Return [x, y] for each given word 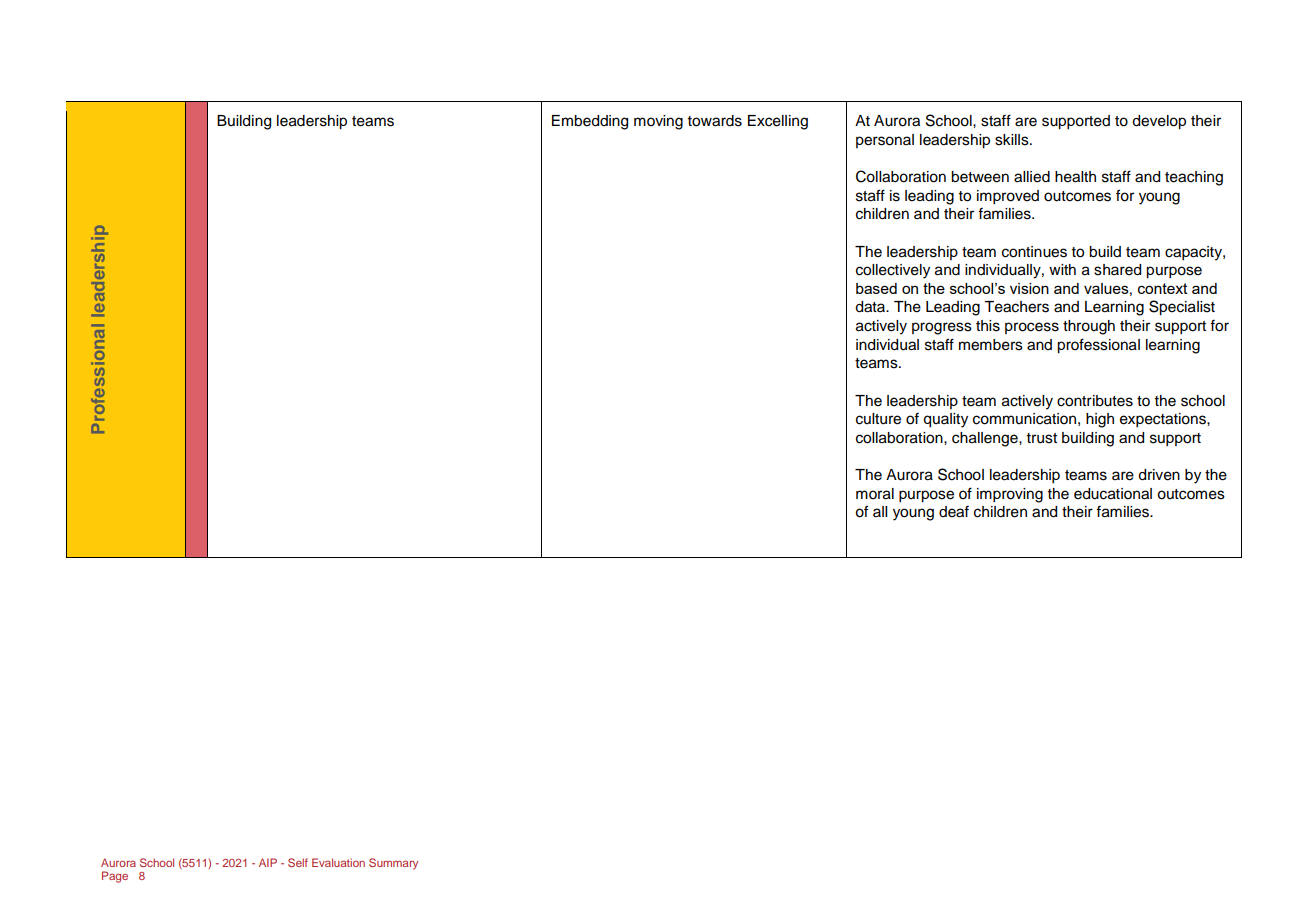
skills [1013, 140]
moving [658, 122]
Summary [393, 864]
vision [1029, 288]
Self [298, 862]
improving [1010, 495]
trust [1042, 438]
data [871, 307]
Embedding [590, 122]
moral [875, 494]
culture [878, 419]
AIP [268, 862]
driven [1159, 475]
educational [1113, 494]
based [876, 288]
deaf [954, 512]
